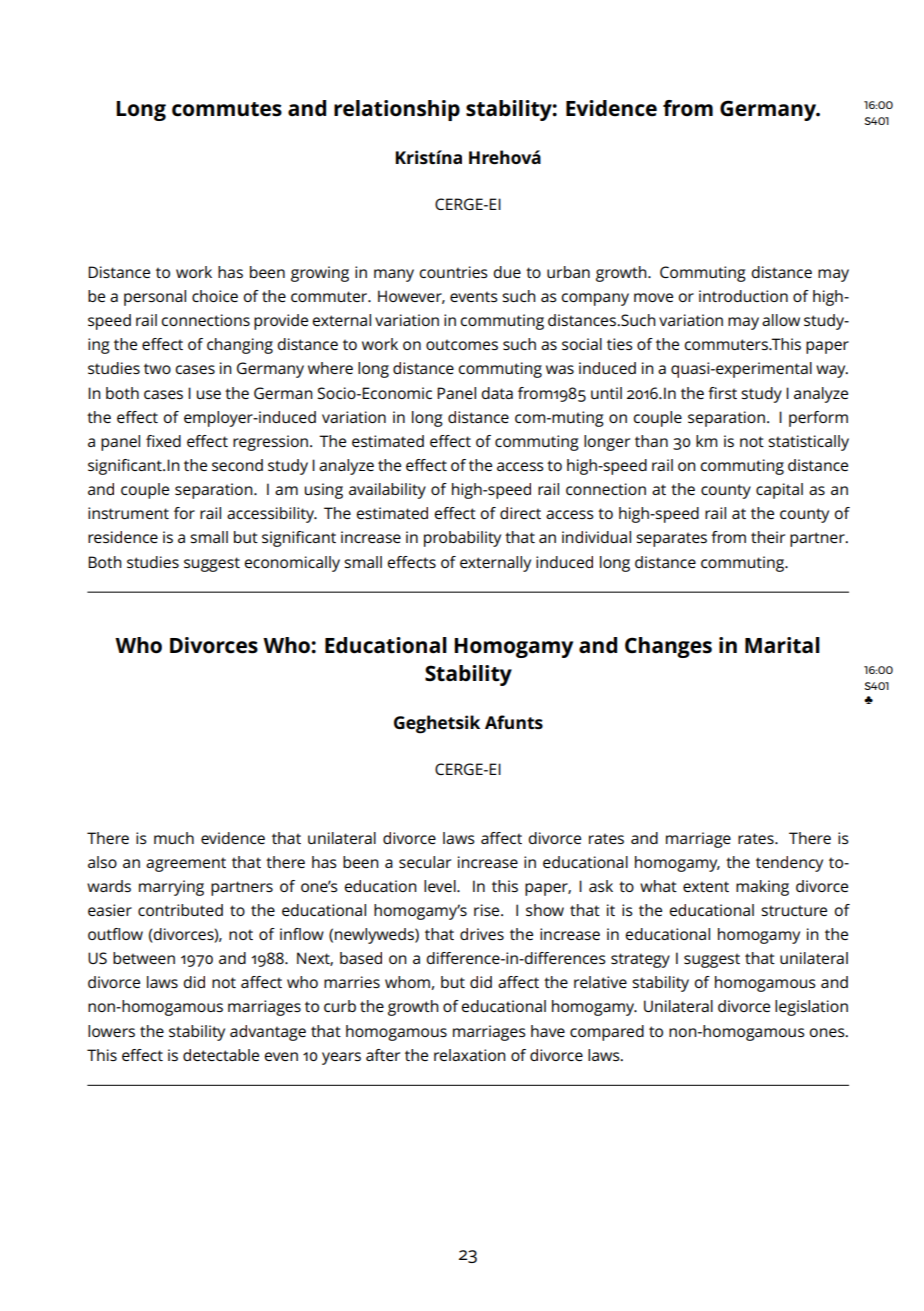  I want to click on relationship, so click(397, 110).
